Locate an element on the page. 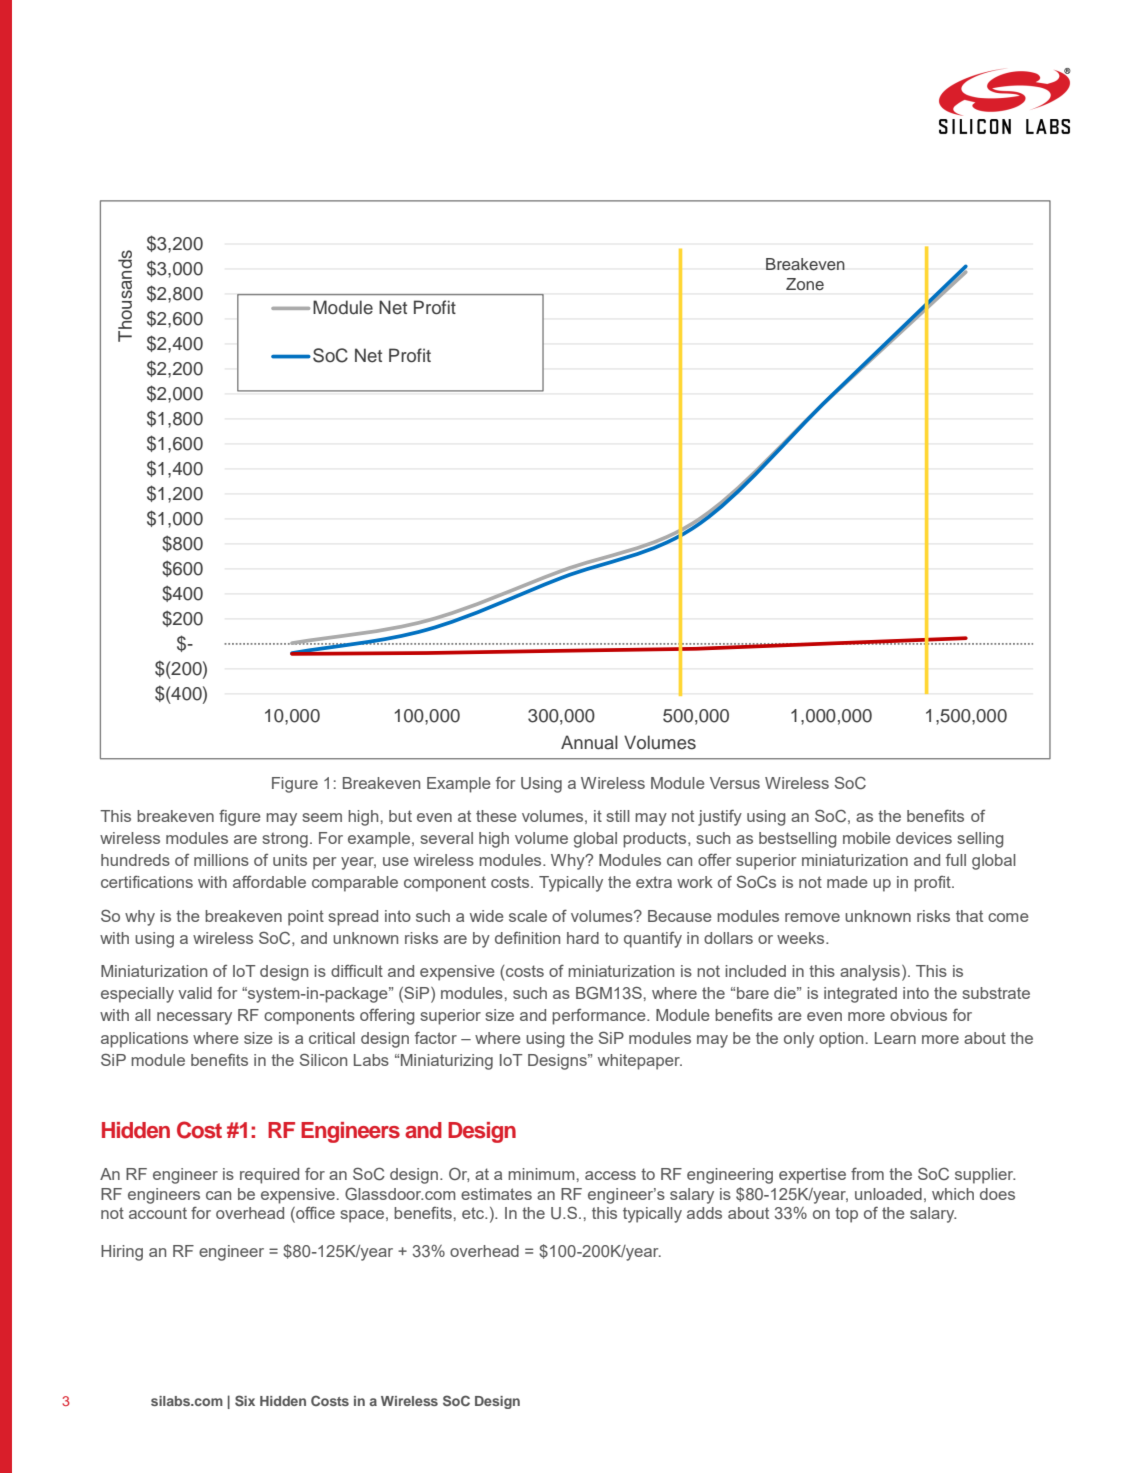  still is located at coordinates (618, 816).
